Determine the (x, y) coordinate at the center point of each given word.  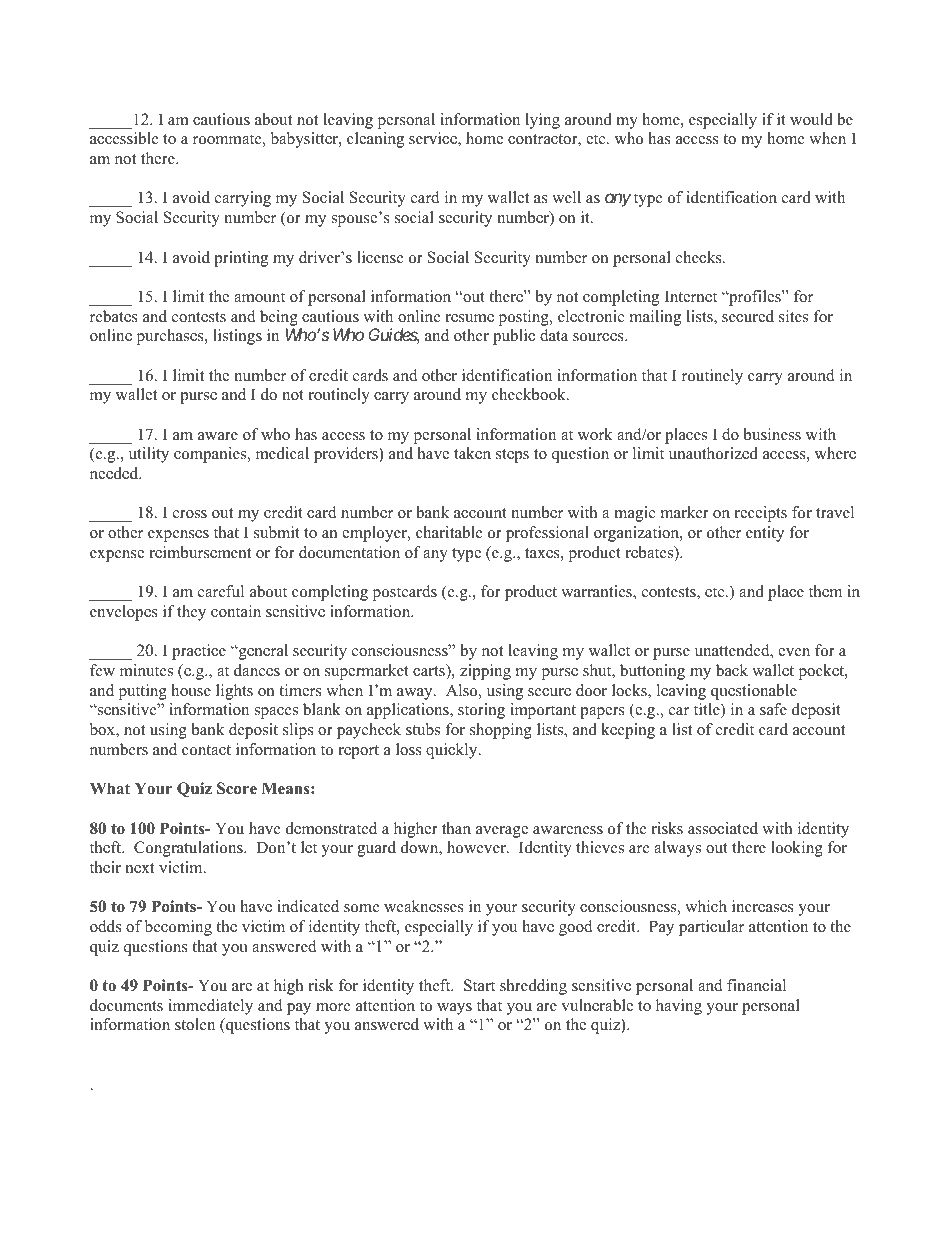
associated (723, 828)
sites (793, 316)
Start (479, 985)
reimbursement (200, 552)
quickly (453, 751)
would (811, 119)
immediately (210, 1007)
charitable (449, 532)
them (825, 591)
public (514, 337)
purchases (171, 337)
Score (237, 788)
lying (542, 121)
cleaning (375, 140)
